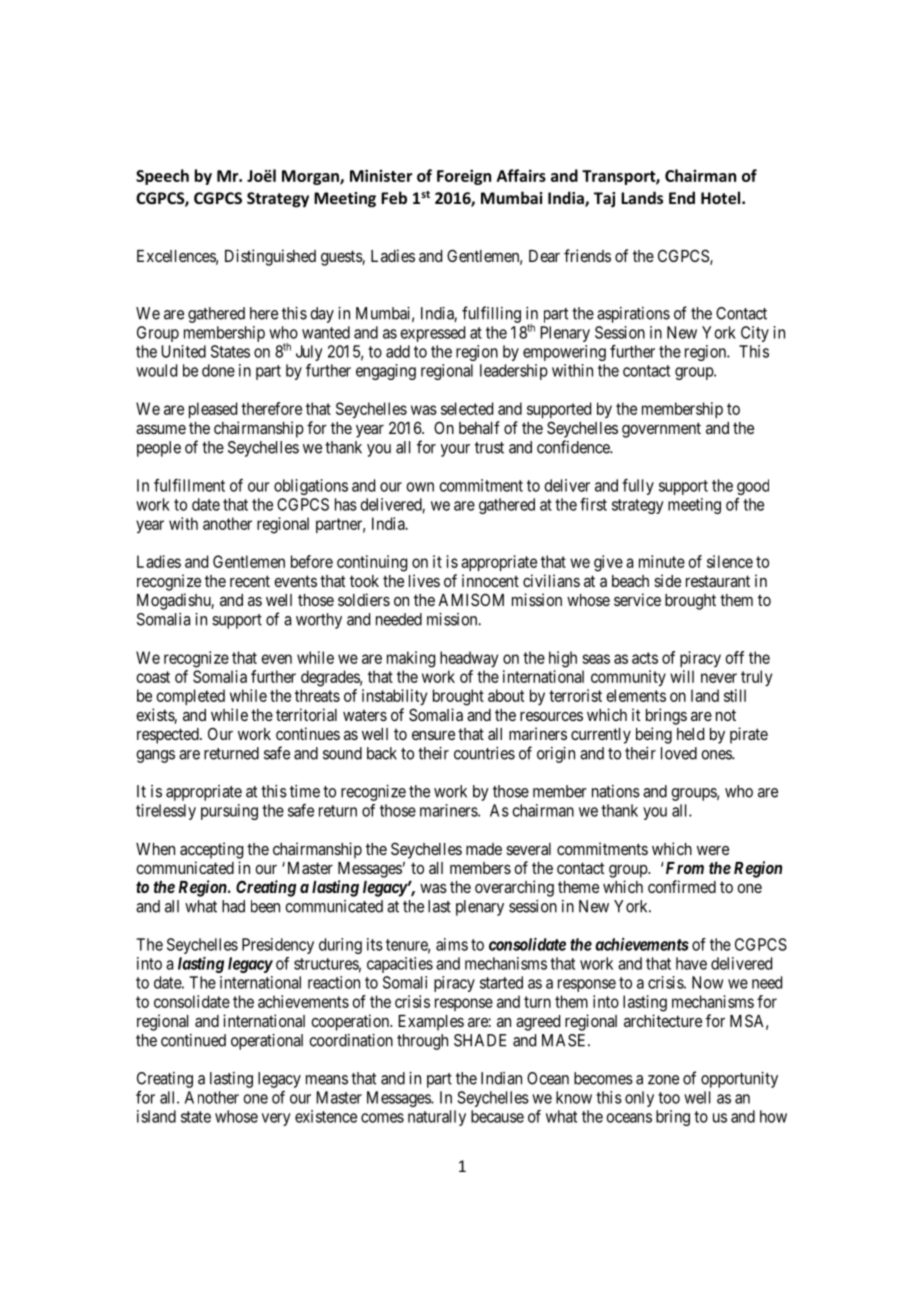  I want to click on very, so click(276, 1119).
